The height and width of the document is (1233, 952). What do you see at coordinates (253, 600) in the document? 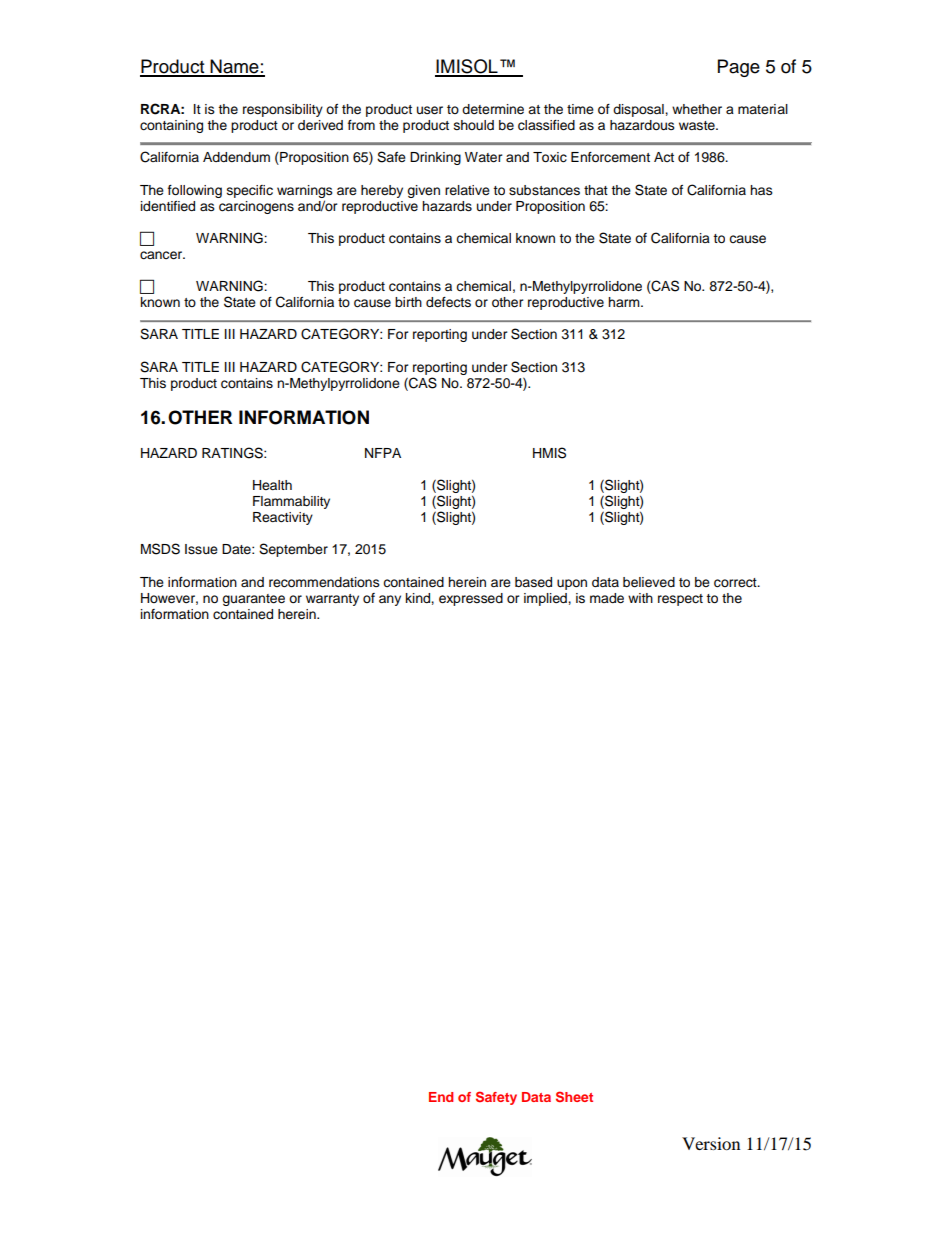
I see `guarantee` at bounding box center [253, 600].
